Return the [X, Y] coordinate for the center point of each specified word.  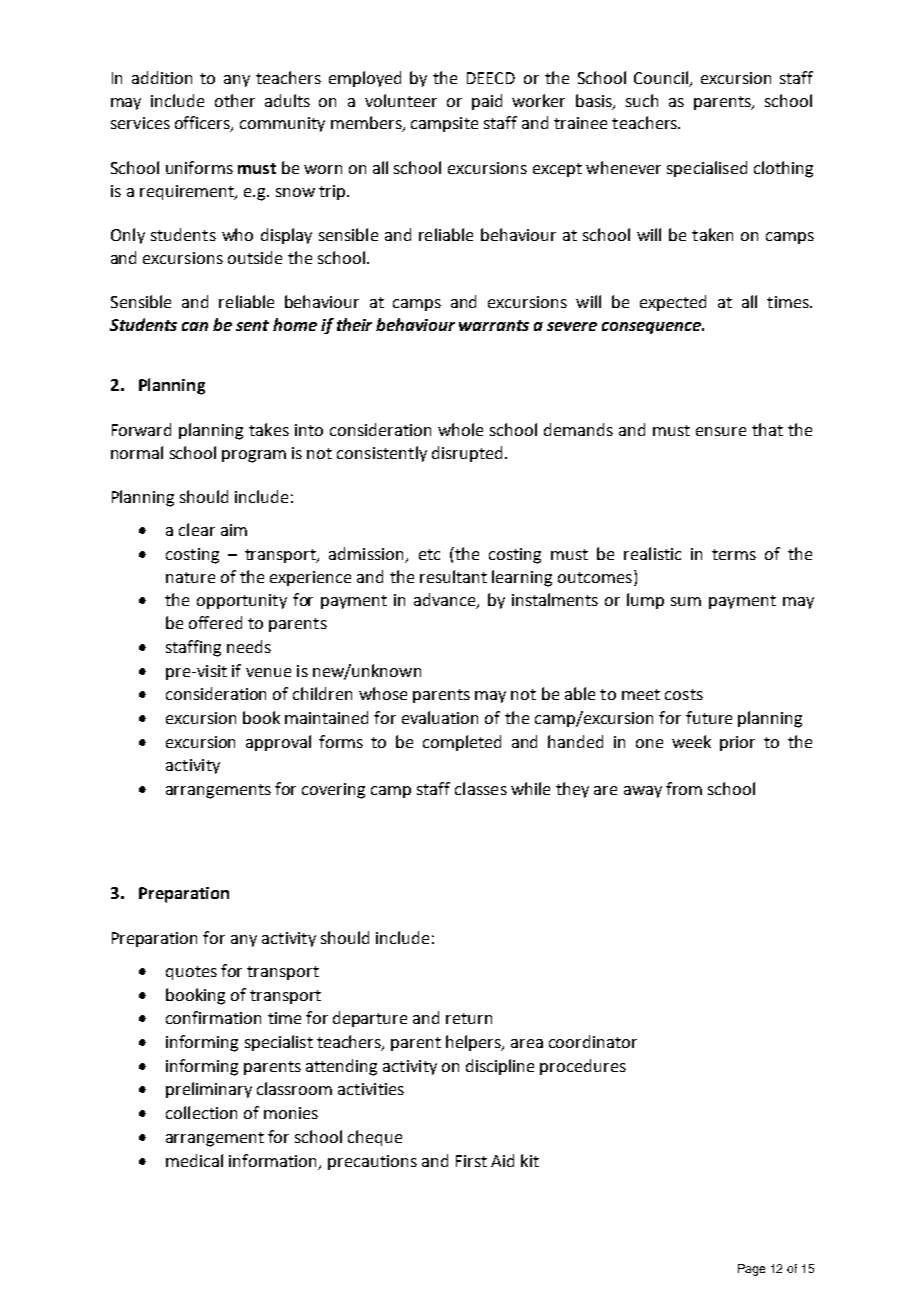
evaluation [440, 717]
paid [487, 102]
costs [684, 694]
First [471, 1161]
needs [249, 646]
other [235, 100]
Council [662, 79]
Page [751, 1270]
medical [194, 1160]
